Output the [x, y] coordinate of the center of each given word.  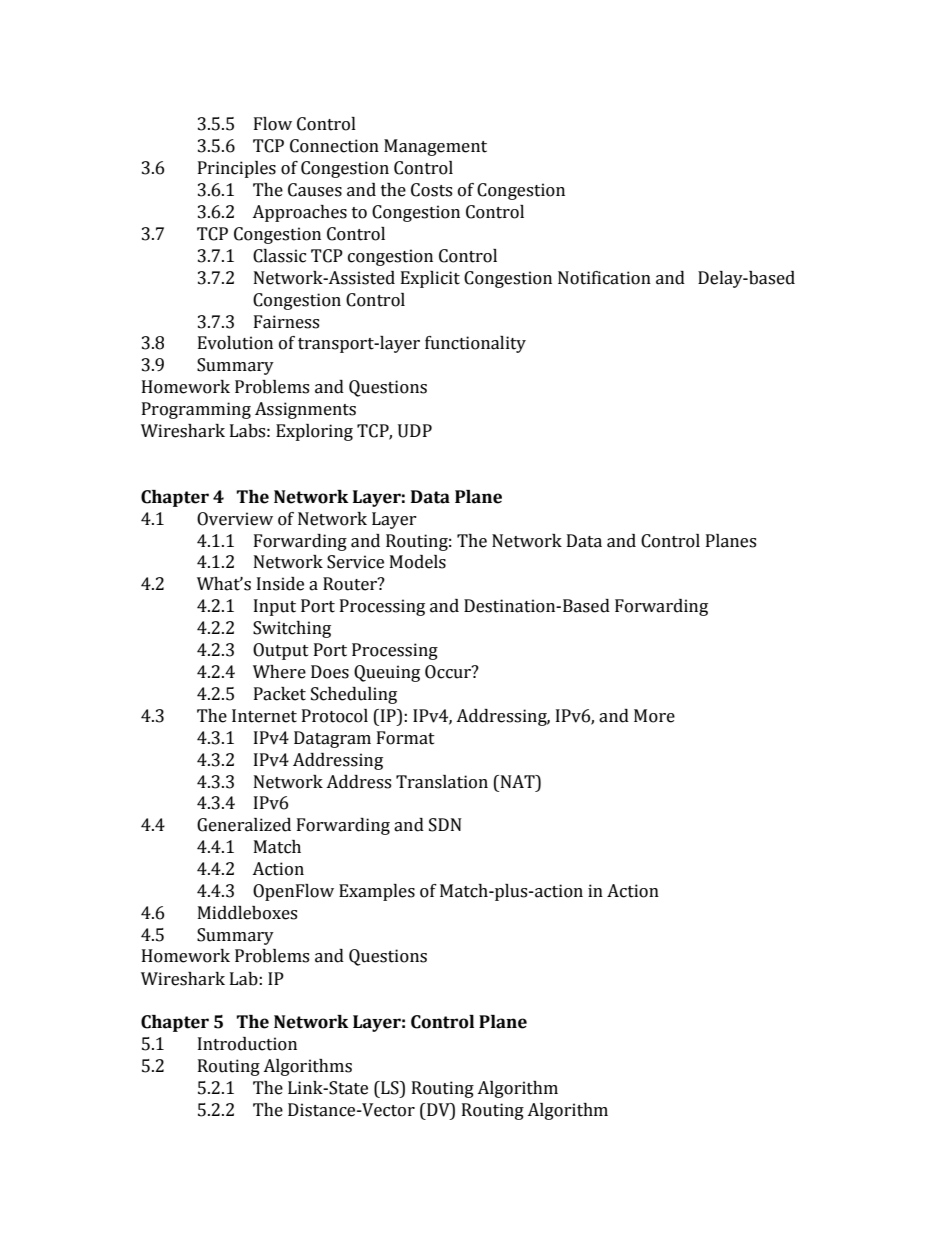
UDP [415, 431]
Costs [431, 190]
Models [418, 562]
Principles [237, 169]
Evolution [235, 343]
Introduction [247, 1044]
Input [275, 607]
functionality [475, 344]
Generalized [244, 825]
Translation [442, 782]
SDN [445, 825]
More [654, 716]
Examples [377, 892]
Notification [604, 278]
